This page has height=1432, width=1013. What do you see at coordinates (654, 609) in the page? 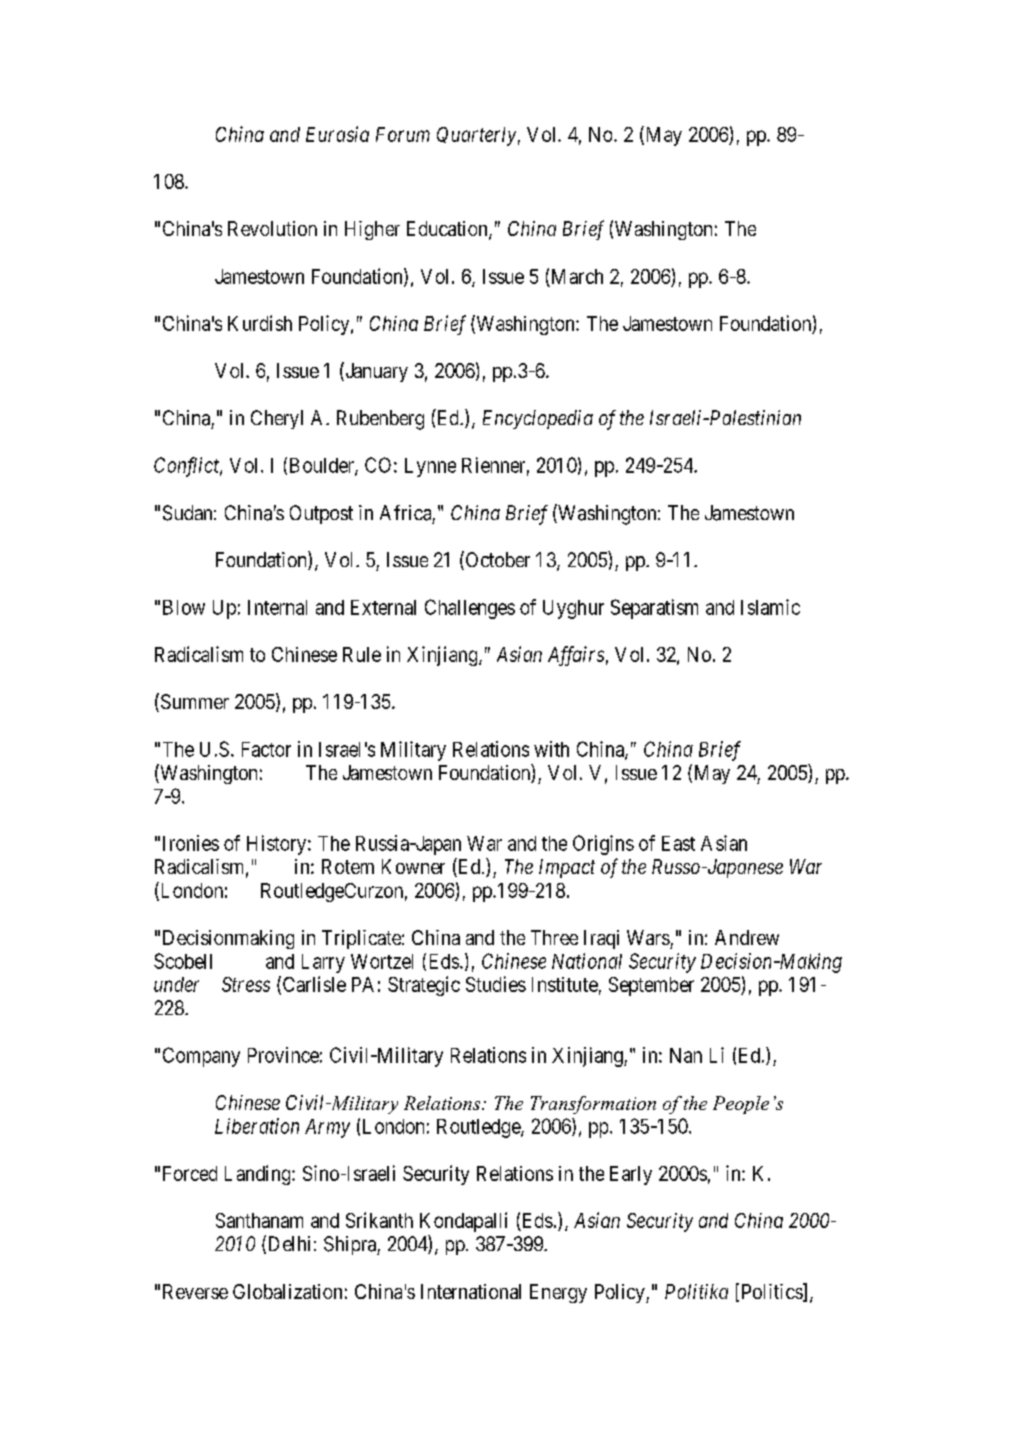
I see `Separatism` at bounding box center [654, 609].
